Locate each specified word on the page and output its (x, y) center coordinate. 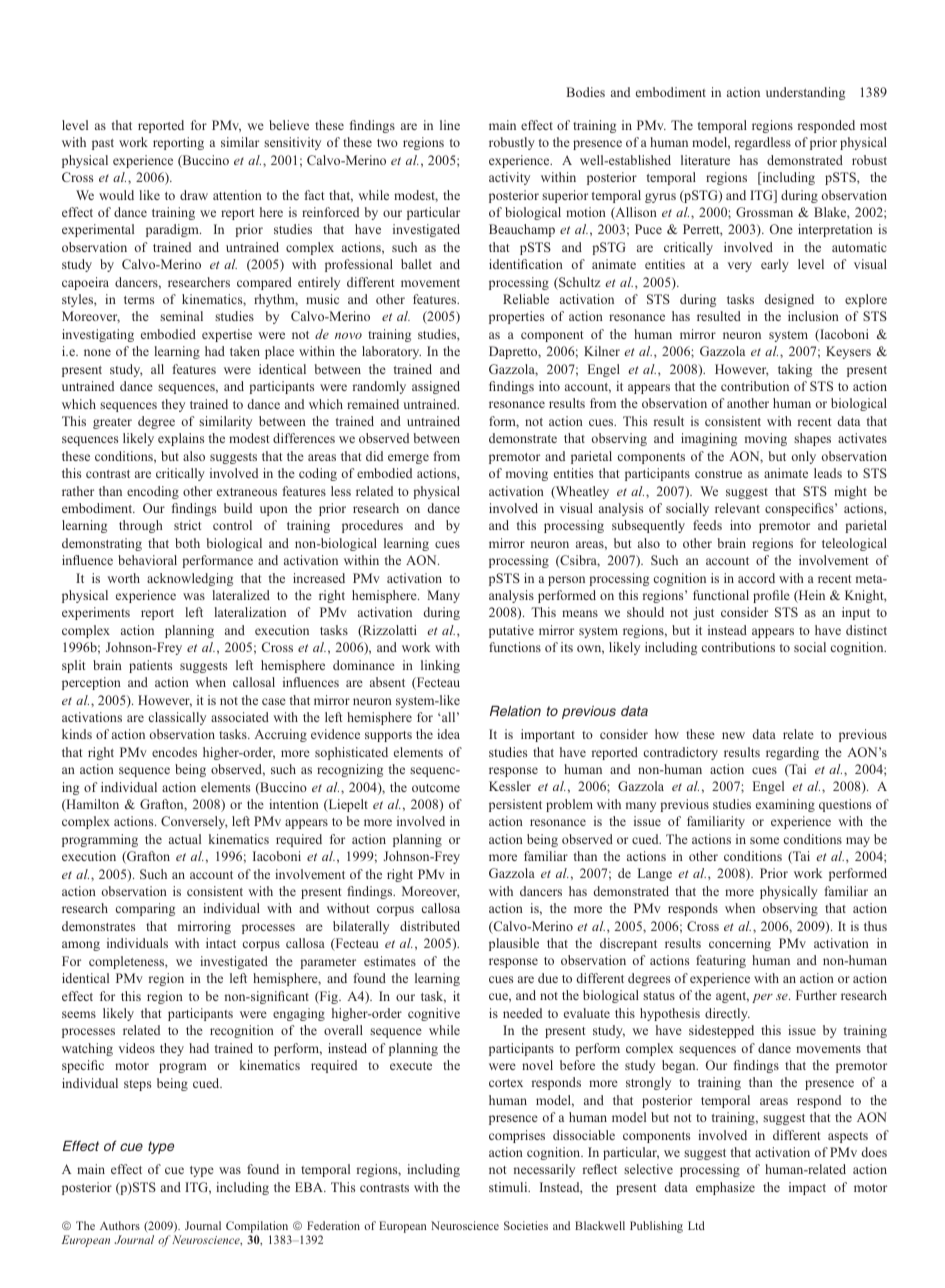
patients (150, 666)
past (103, 144)
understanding (805, 93)
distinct (866, 630)
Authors (120, 1225)
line (450, 125)
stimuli (509, 1187)
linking (440, 666)
